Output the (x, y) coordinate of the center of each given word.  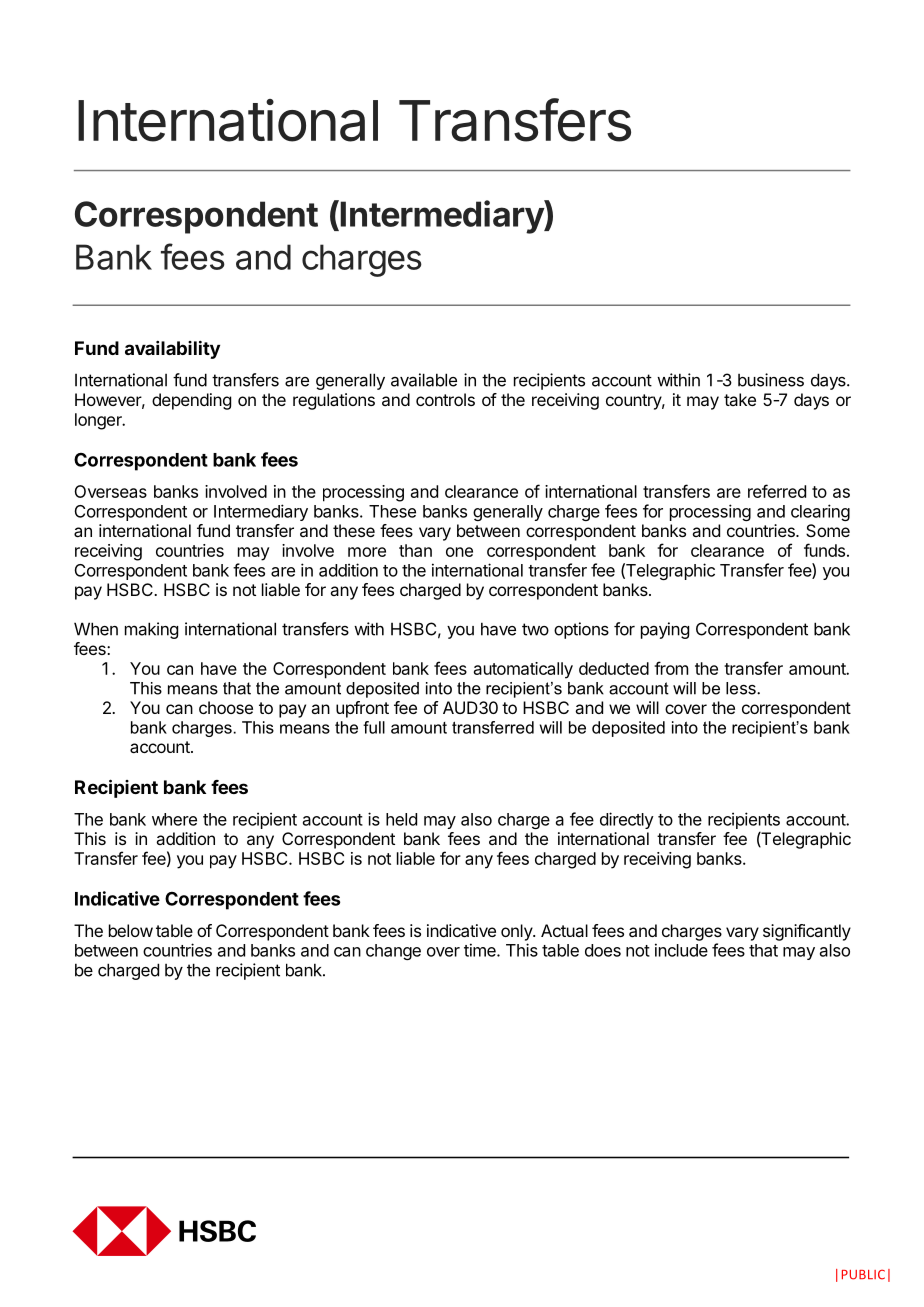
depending (191, 401)
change (393, 952)
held (401, 819)
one (459, 552)
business (771, 380)
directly (627, 820)
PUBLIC (863, 1274)
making (151, 630)
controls (445, 399)
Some (828, 530)
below (131, 930)
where (174, 819)
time (481, 950)
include (681, 950)
